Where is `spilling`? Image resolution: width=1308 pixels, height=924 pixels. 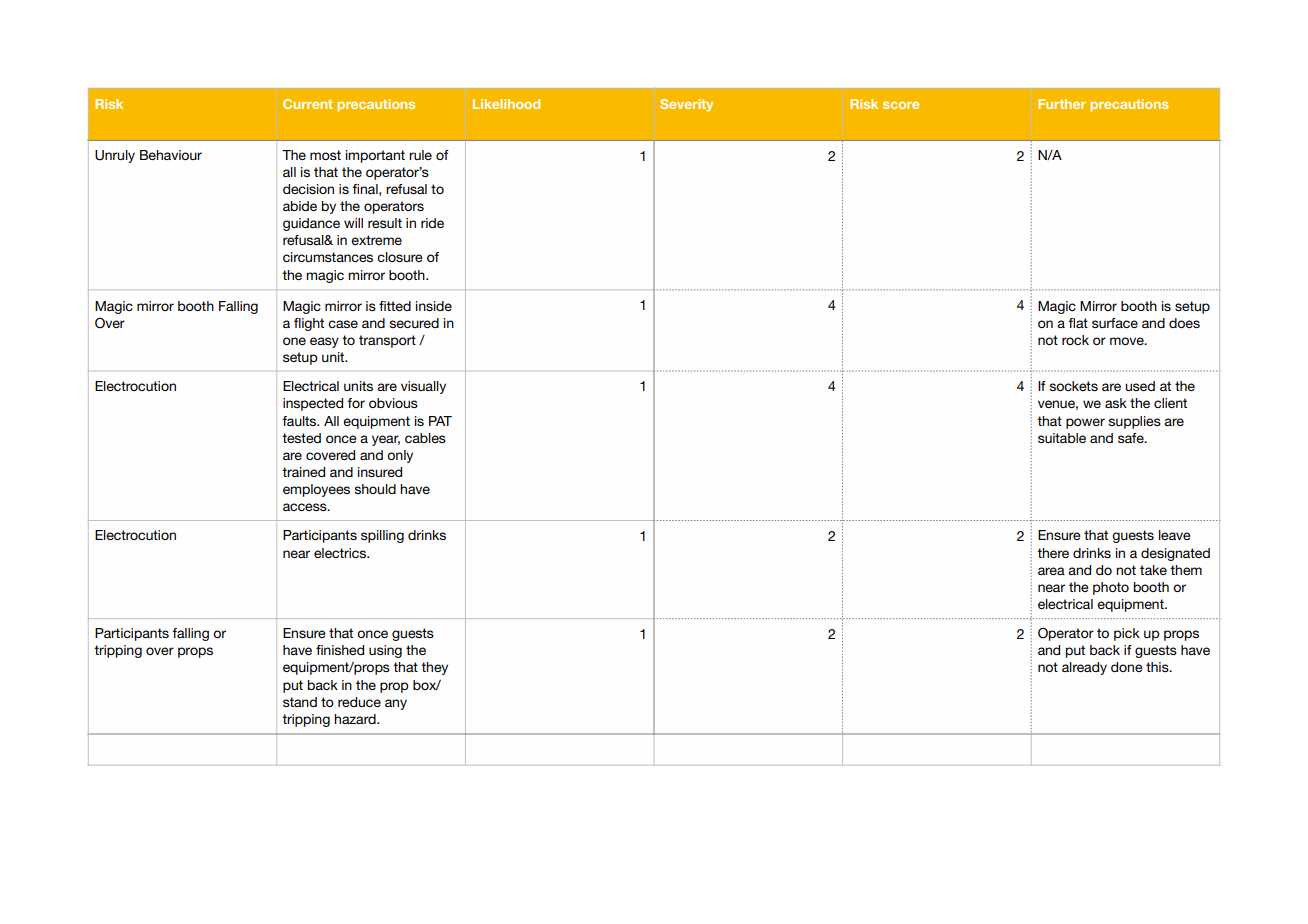
spilling is located at coordinates (382, 536).
